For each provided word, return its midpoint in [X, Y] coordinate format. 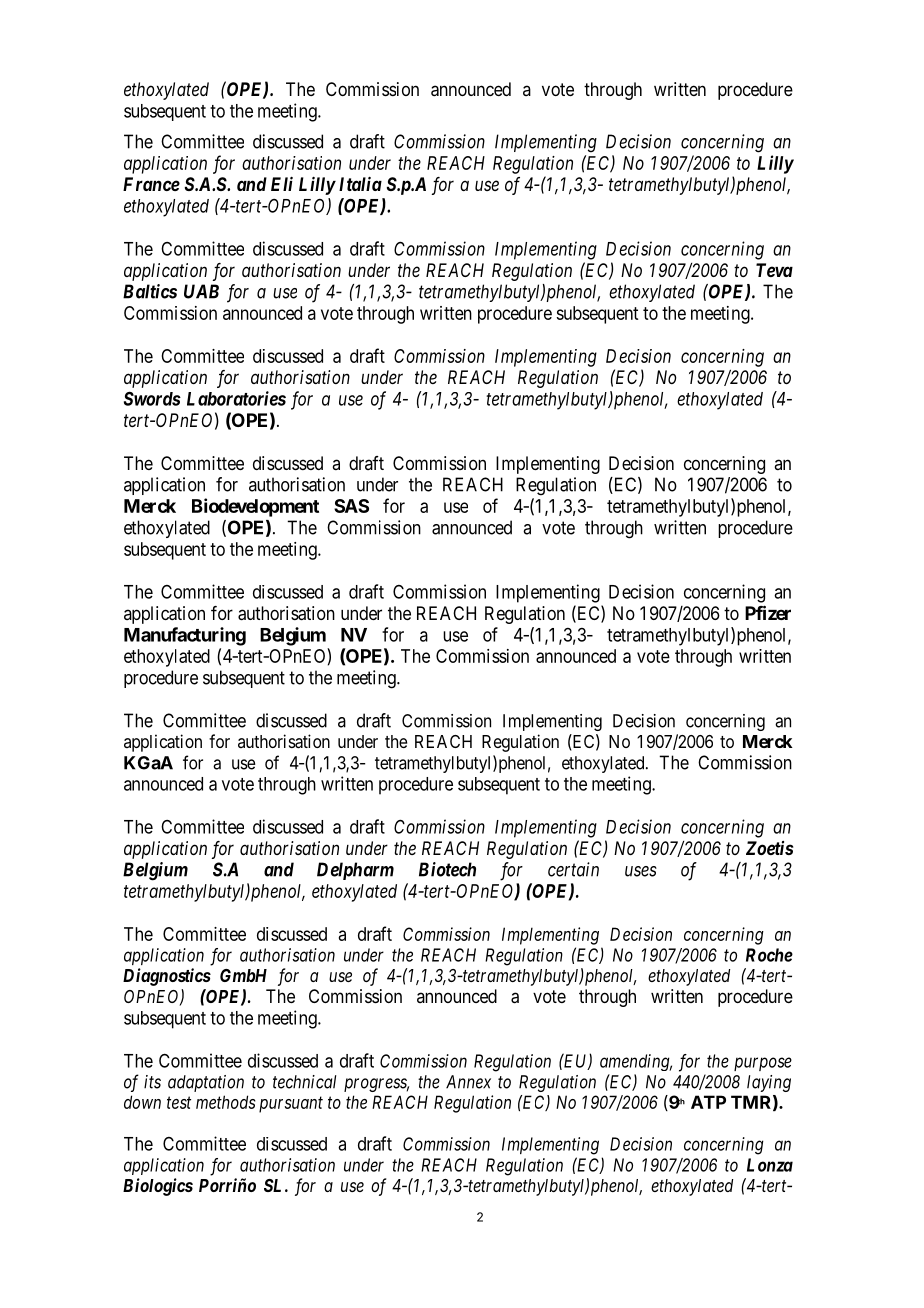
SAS [351, 506]
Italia [360, 184]
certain [573, 869]
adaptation [206, 1083]
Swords [152, 398]
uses [641, 871]
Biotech [447, 869]
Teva [774, 270]
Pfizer [768, 612]
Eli [282, 184]
